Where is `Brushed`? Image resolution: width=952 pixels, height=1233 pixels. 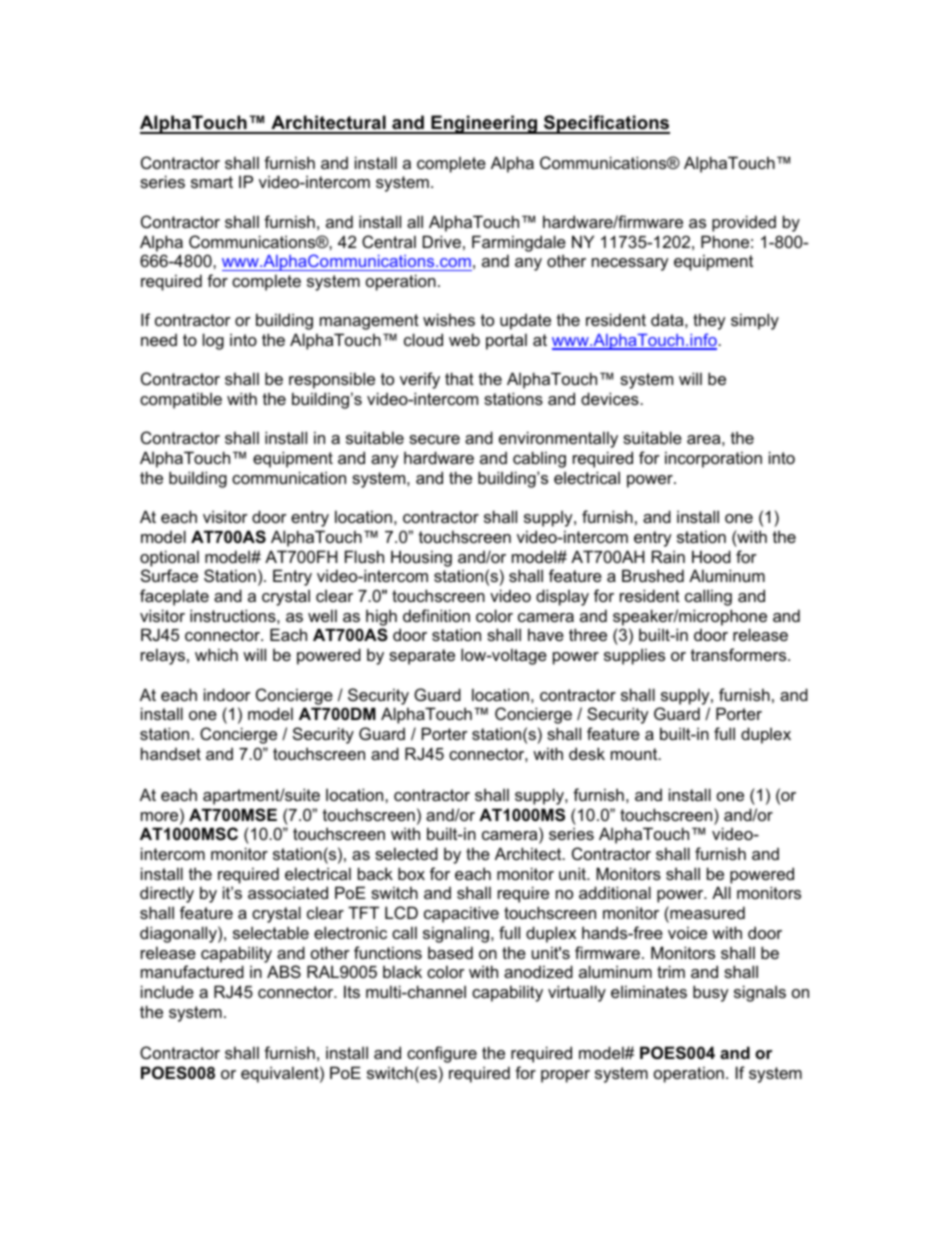
Brushed is located at coordinates (653, 575).
